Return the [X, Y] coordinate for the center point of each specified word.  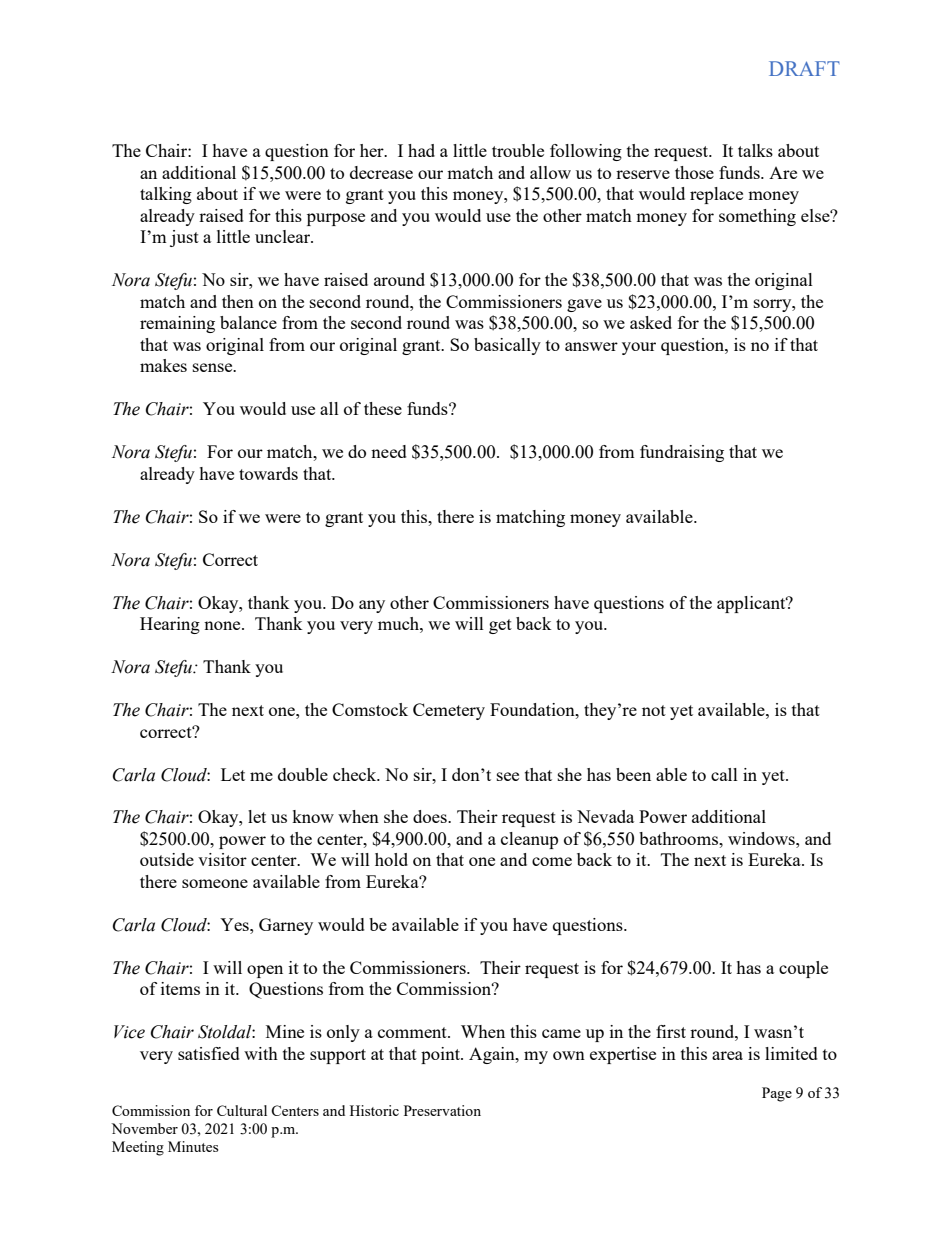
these [383, 408]
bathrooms [679, 838]
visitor [222, 859]
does [431, 816]
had [421, 150]
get [500, 626]
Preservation [442, 1110]
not [654, 710]
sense [214, 367]
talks [755, 150]
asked [651, 322]
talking [166, 195]
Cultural [242, 1110]
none [223, 625]
